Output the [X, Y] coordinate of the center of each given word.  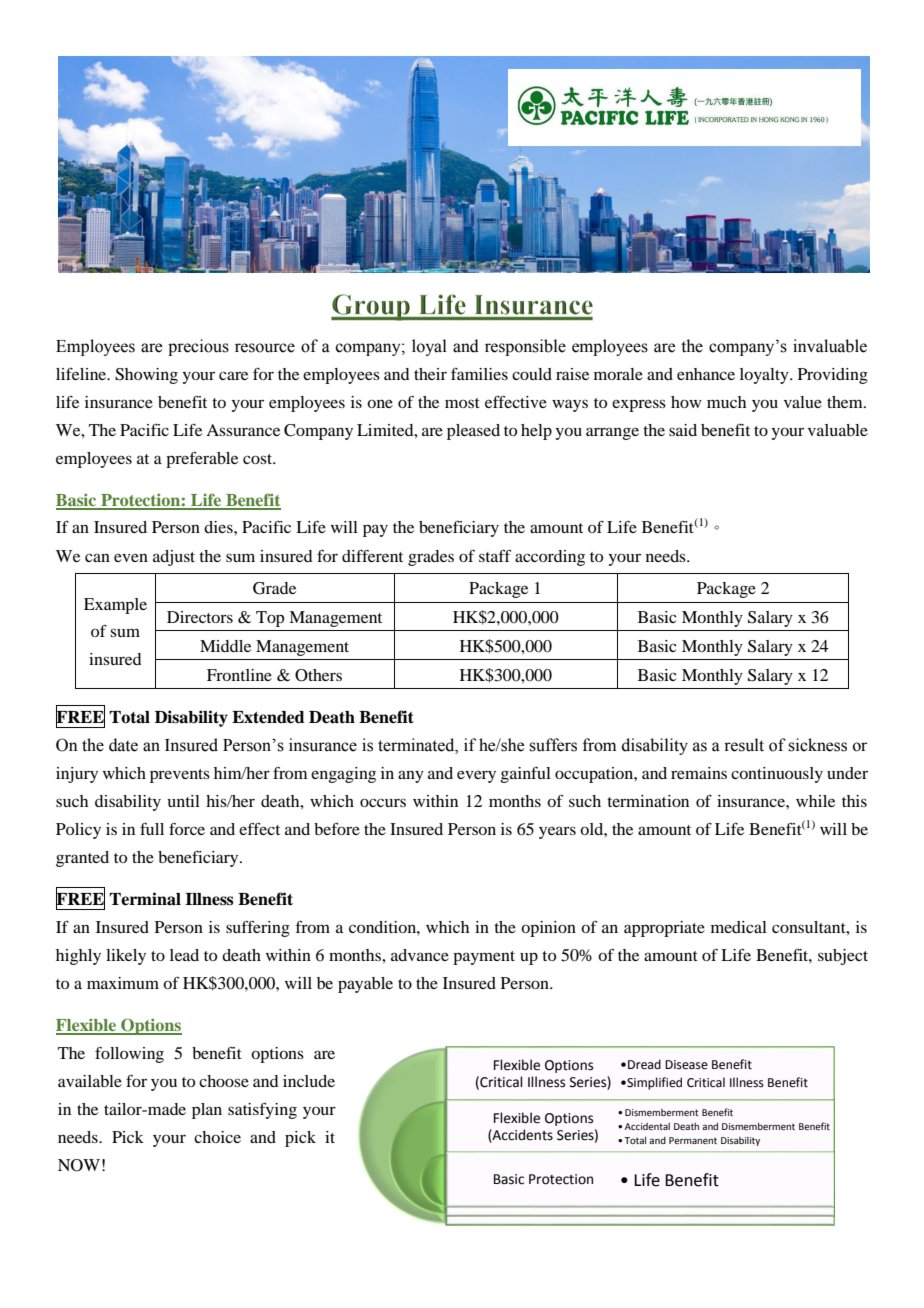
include [309, 1081]
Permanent [693, 1140]
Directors [200, 617]
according [550, 558]
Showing [146, 376]
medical [739, 927]
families [479, 374]
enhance [706, 374]
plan [207, 1111]
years [557, 832]
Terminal [145, 899]
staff [495, 555]
